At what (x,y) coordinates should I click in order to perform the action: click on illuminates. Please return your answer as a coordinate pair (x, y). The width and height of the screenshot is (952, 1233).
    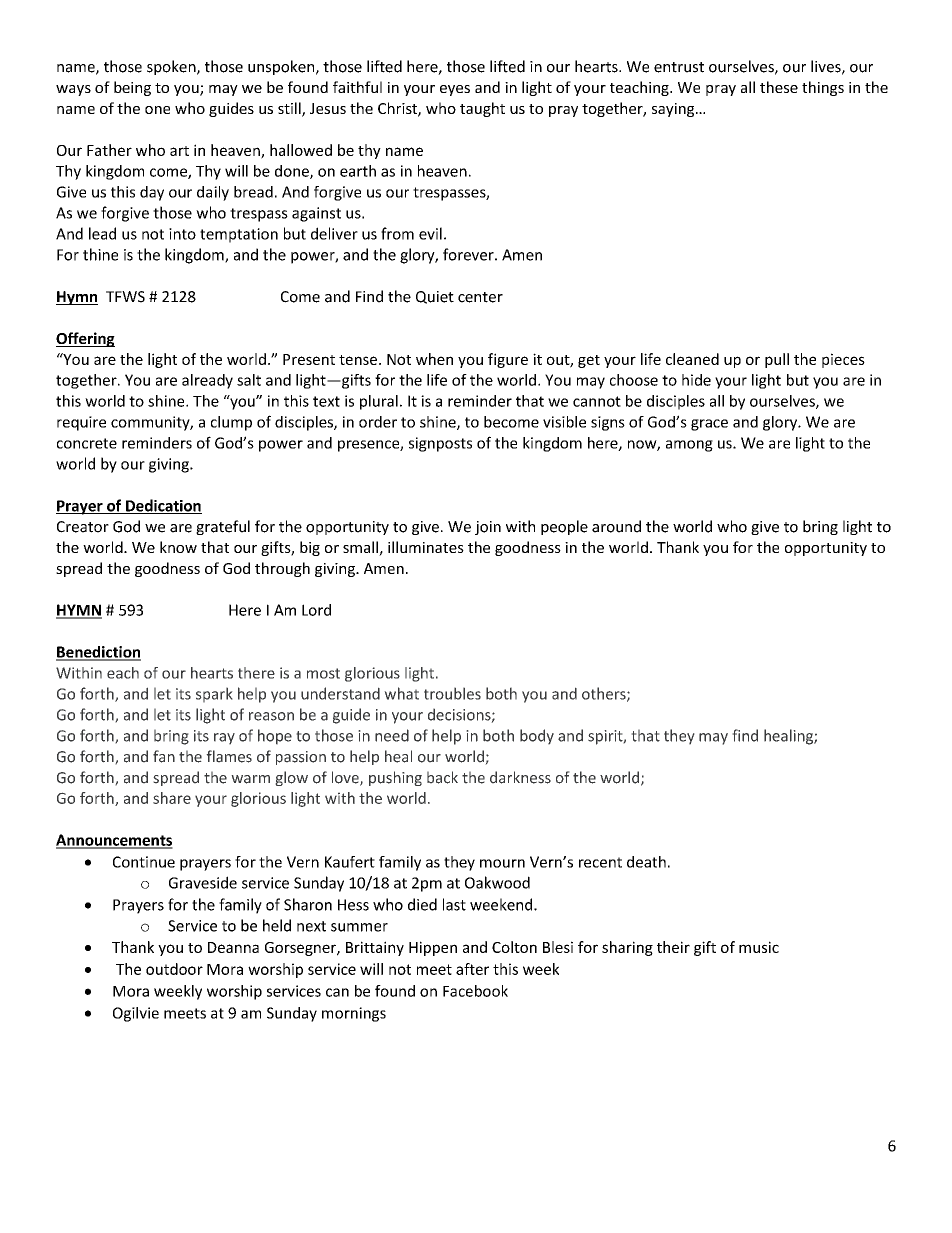
    Looking at the image, I should click on (426, 547).
